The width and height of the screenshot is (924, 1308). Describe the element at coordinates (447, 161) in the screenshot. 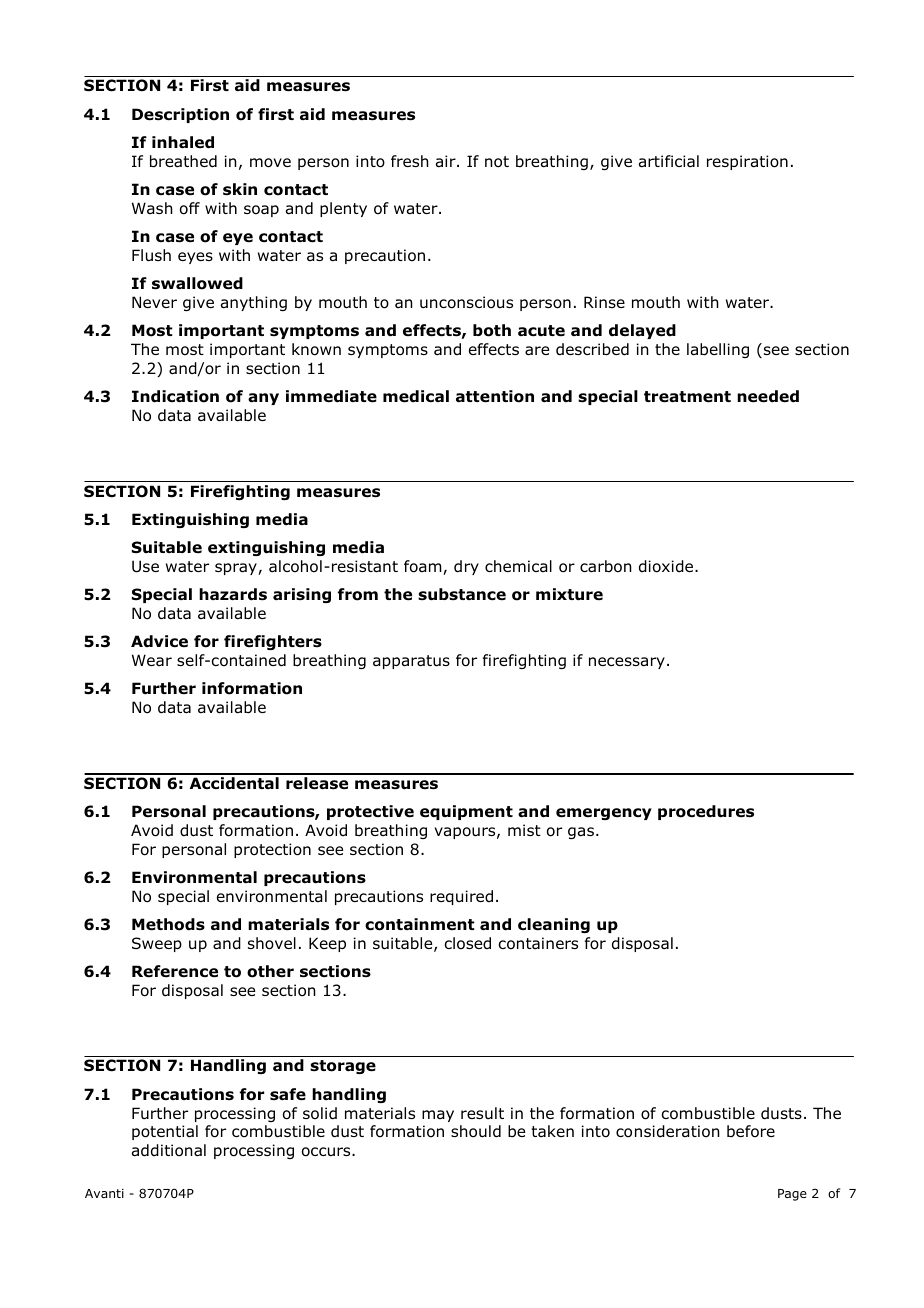

I see `air` at that location.
